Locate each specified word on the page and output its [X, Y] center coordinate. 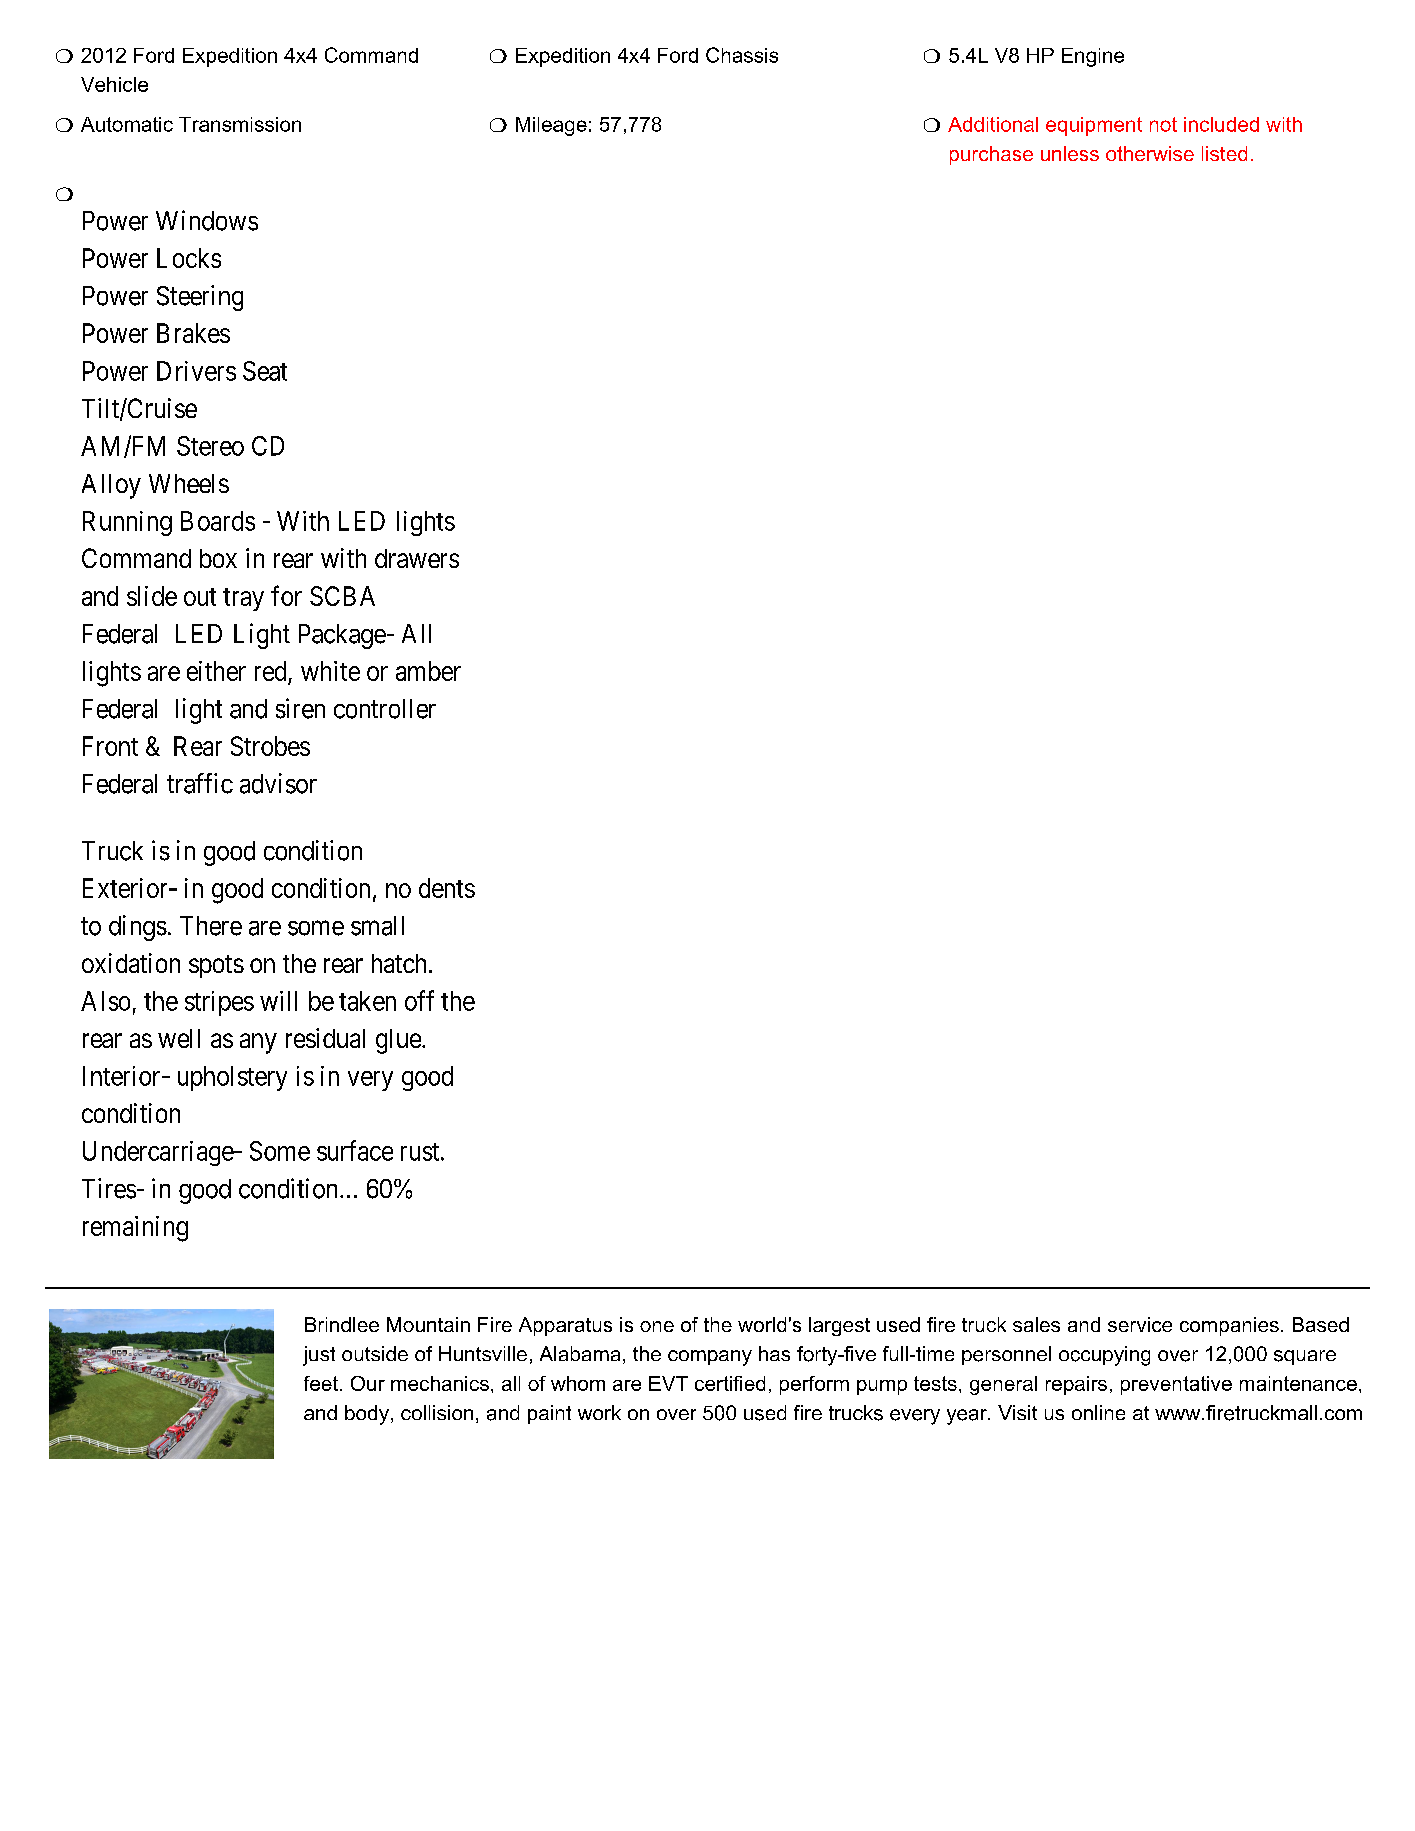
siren [300, 708]
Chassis [742, 55]
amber [428, 671]
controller [385, 709]
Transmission [240, 124]
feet [321, 1383]
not [1163, 124]
